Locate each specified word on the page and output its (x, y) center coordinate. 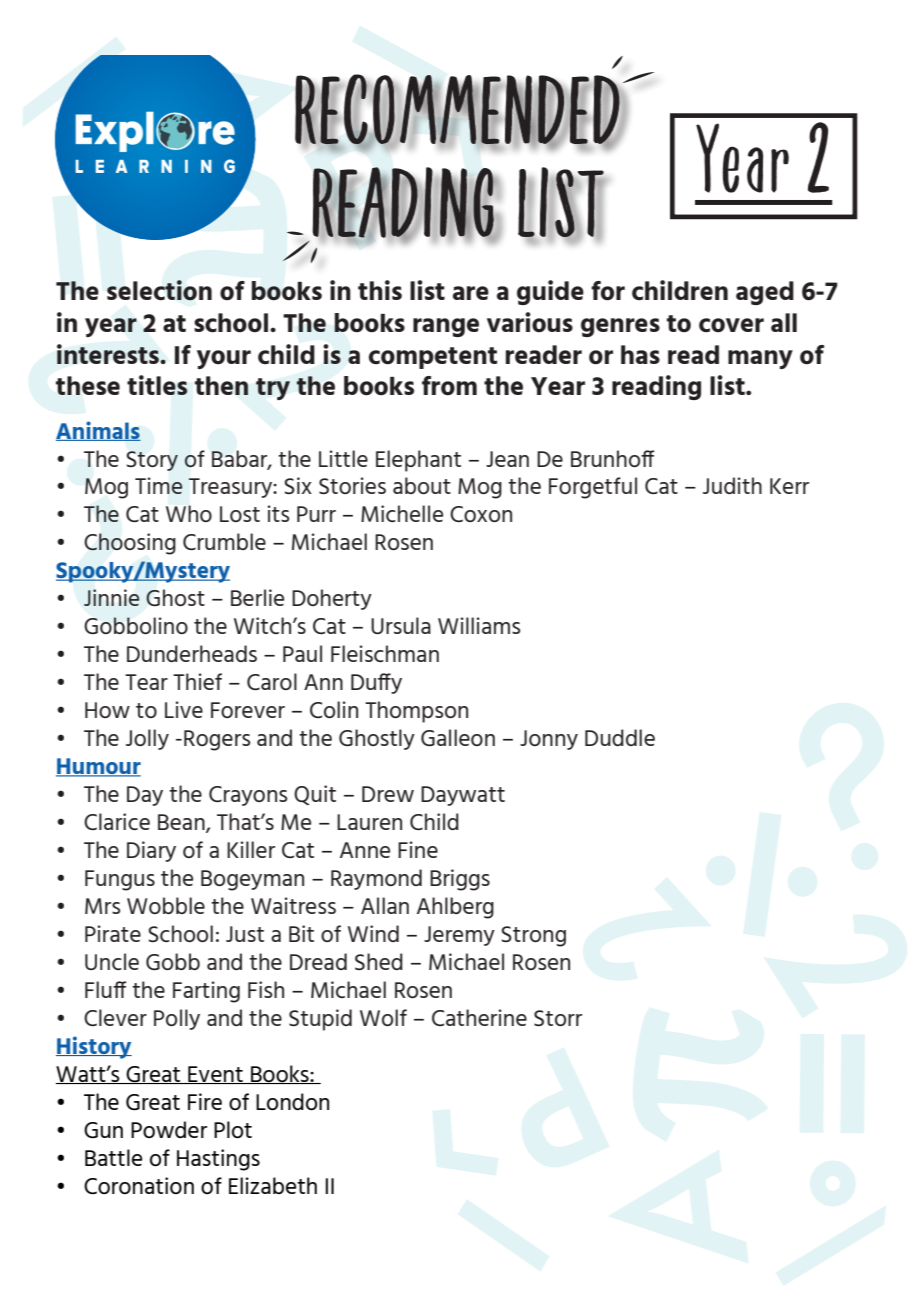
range (446, 327)
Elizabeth (273, 1185)
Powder (169, 1129)
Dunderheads (192, 653)
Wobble (166, 905)
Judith (732, 485)
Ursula (401, 625)
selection (159, 290)
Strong (533, 936)
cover (731, 325)
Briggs (460, 880)
